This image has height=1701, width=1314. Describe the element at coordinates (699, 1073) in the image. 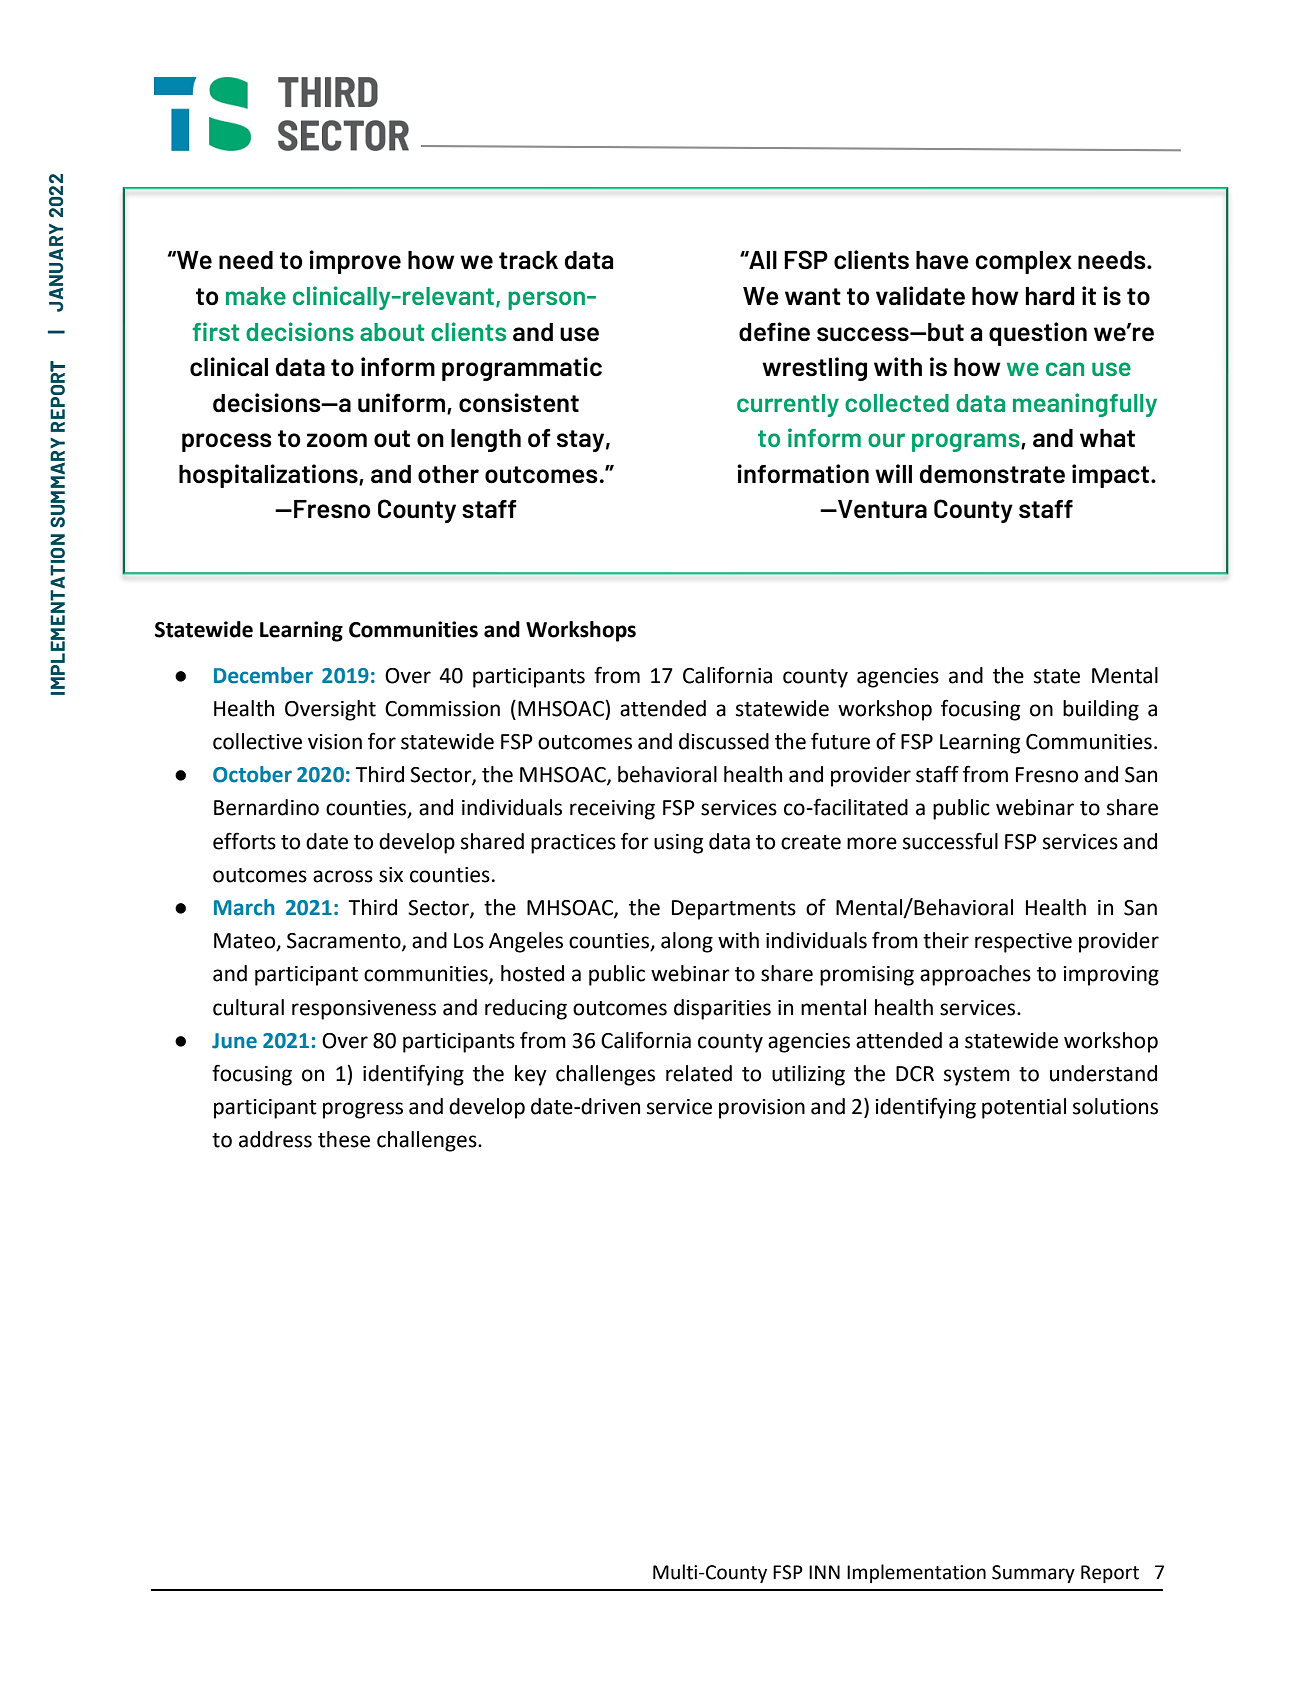

I see `related` at that location.
